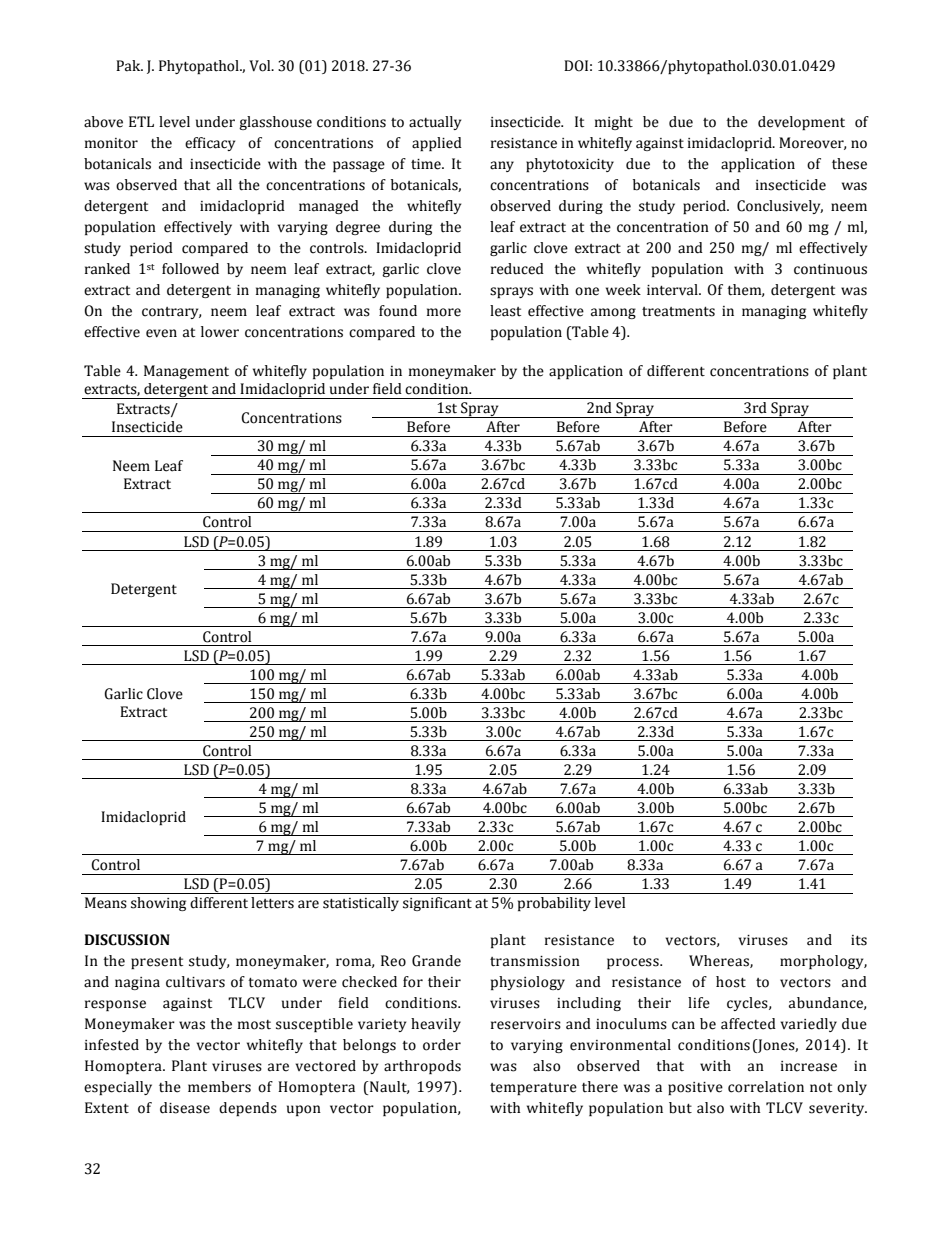  I want to click on treatments, so click(678, 312).
